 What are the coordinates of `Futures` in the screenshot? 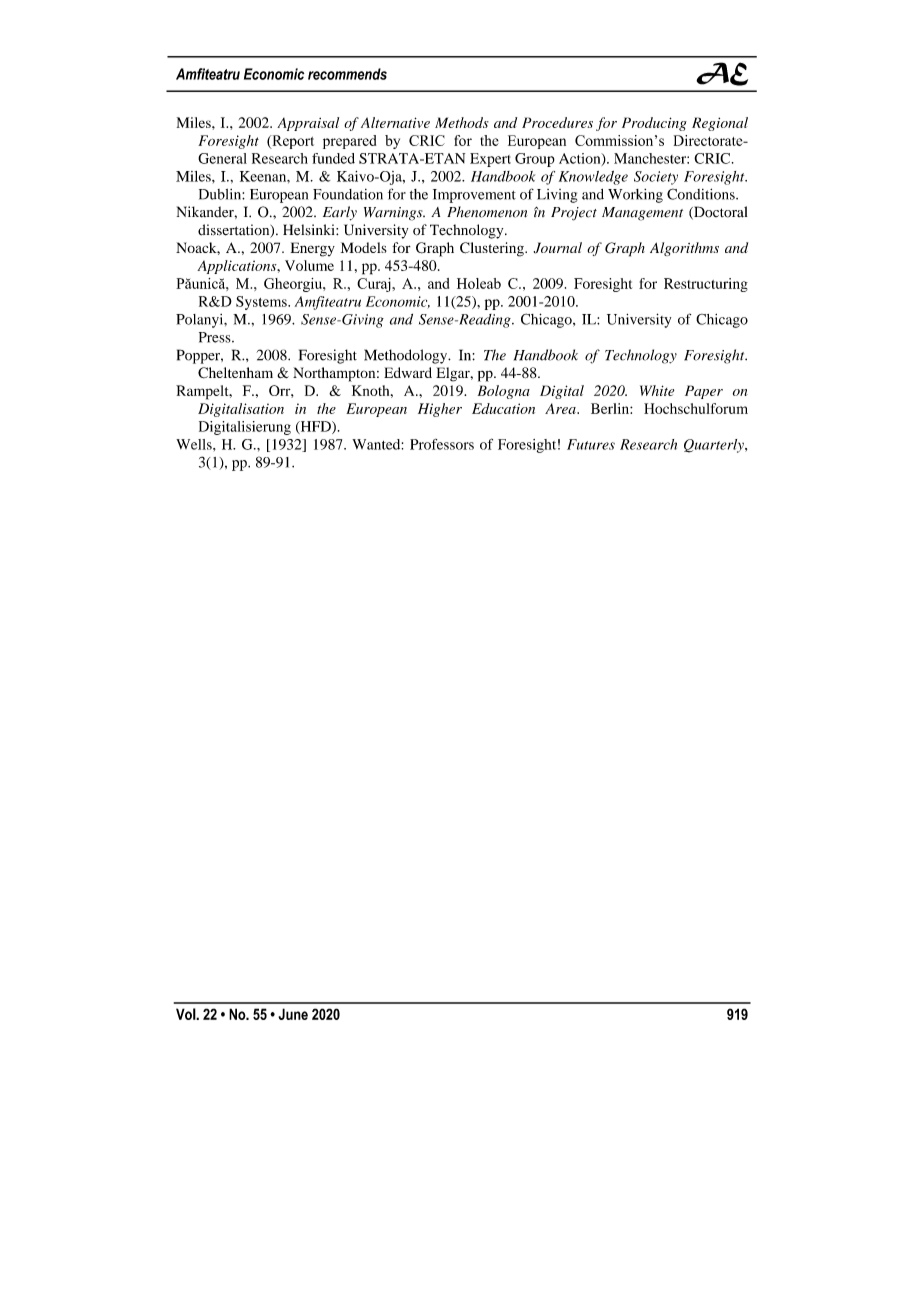 It's located at (591, 444).
